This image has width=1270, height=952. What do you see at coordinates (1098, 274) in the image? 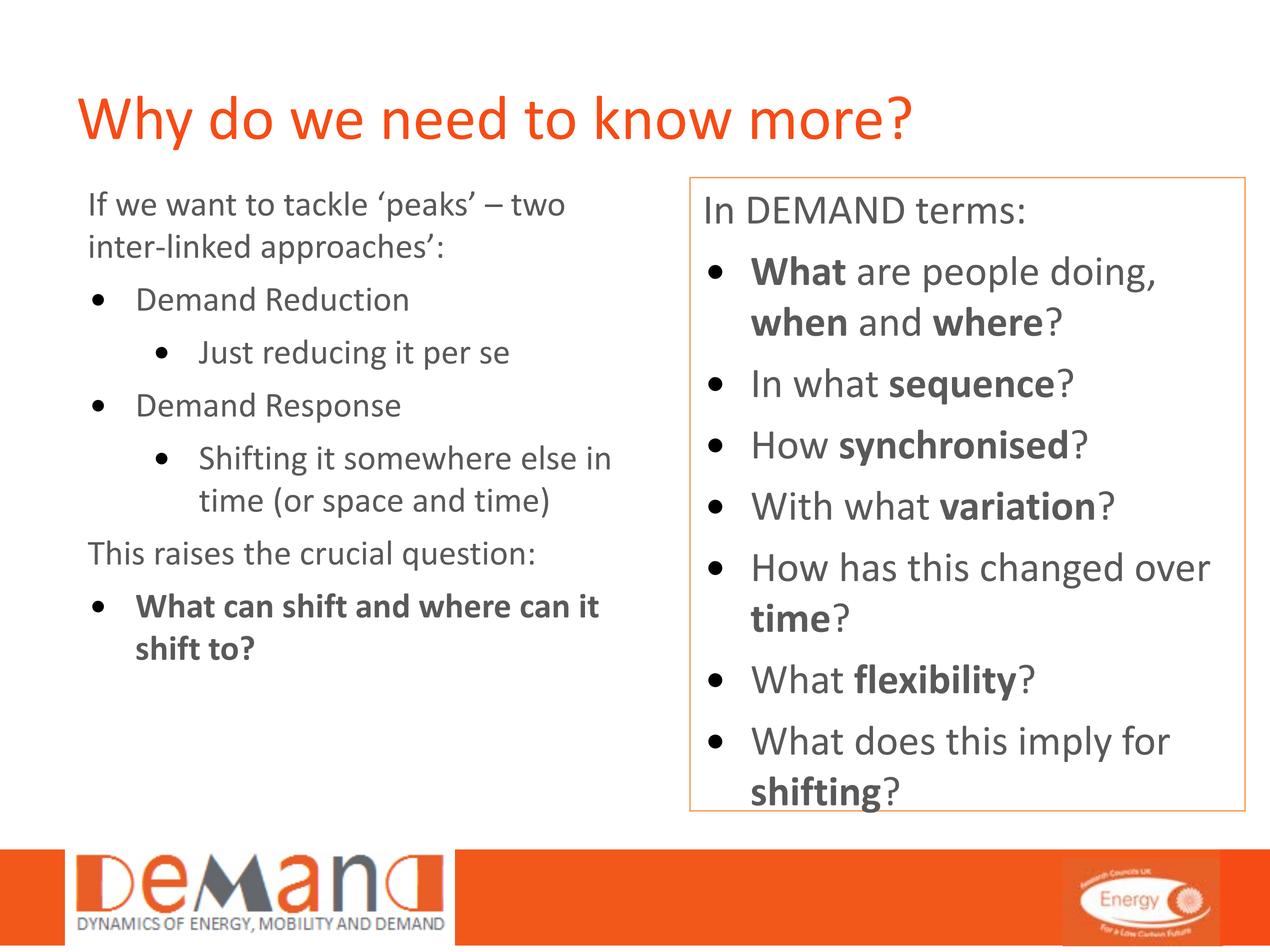
I see `doing` at bounding box center [1098, 274].
